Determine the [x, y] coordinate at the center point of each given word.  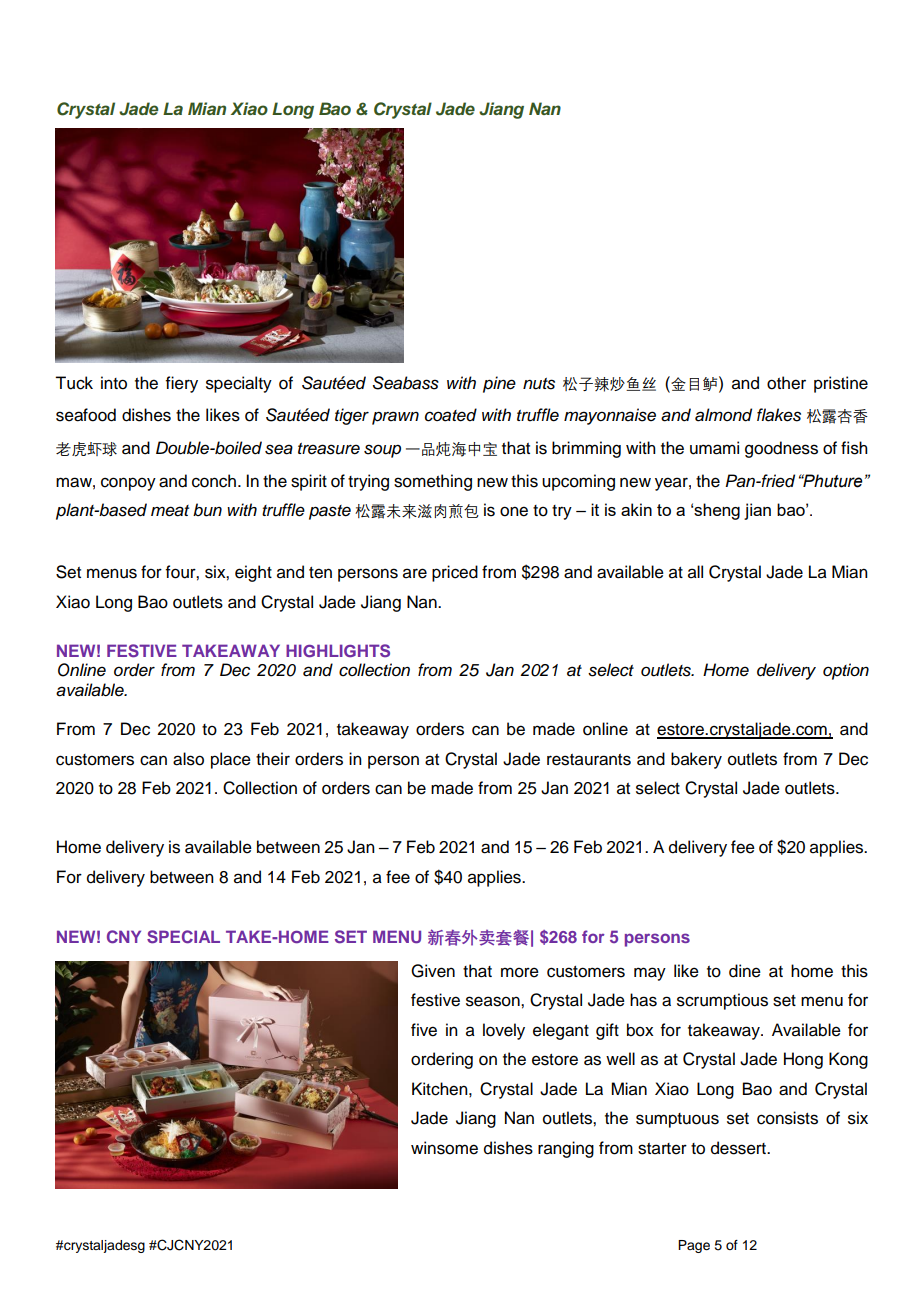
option [846, 671]
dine [745, 971]
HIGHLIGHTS [338, 651]
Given [433, 971]
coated [451, 415]
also [188, 759]
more [520, 972]
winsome [444, 1148]
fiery [182, 384]
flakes [779, 415]
